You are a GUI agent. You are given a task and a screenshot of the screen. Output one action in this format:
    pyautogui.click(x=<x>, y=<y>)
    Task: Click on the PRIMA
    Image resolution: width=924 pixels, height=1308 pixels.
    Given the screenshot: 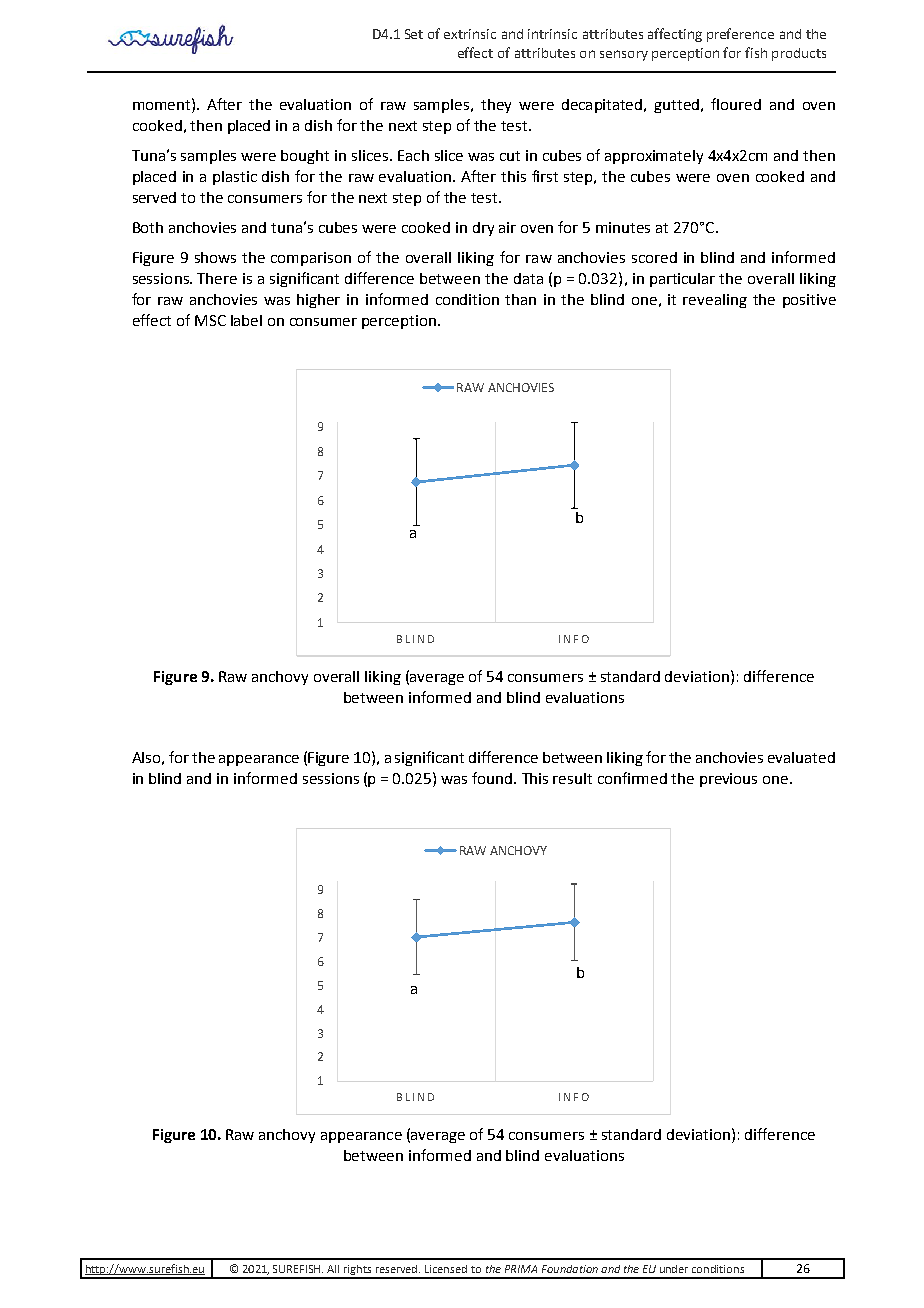 What is the action you would take?
    pyautogui.click(x=521, y=1269)
